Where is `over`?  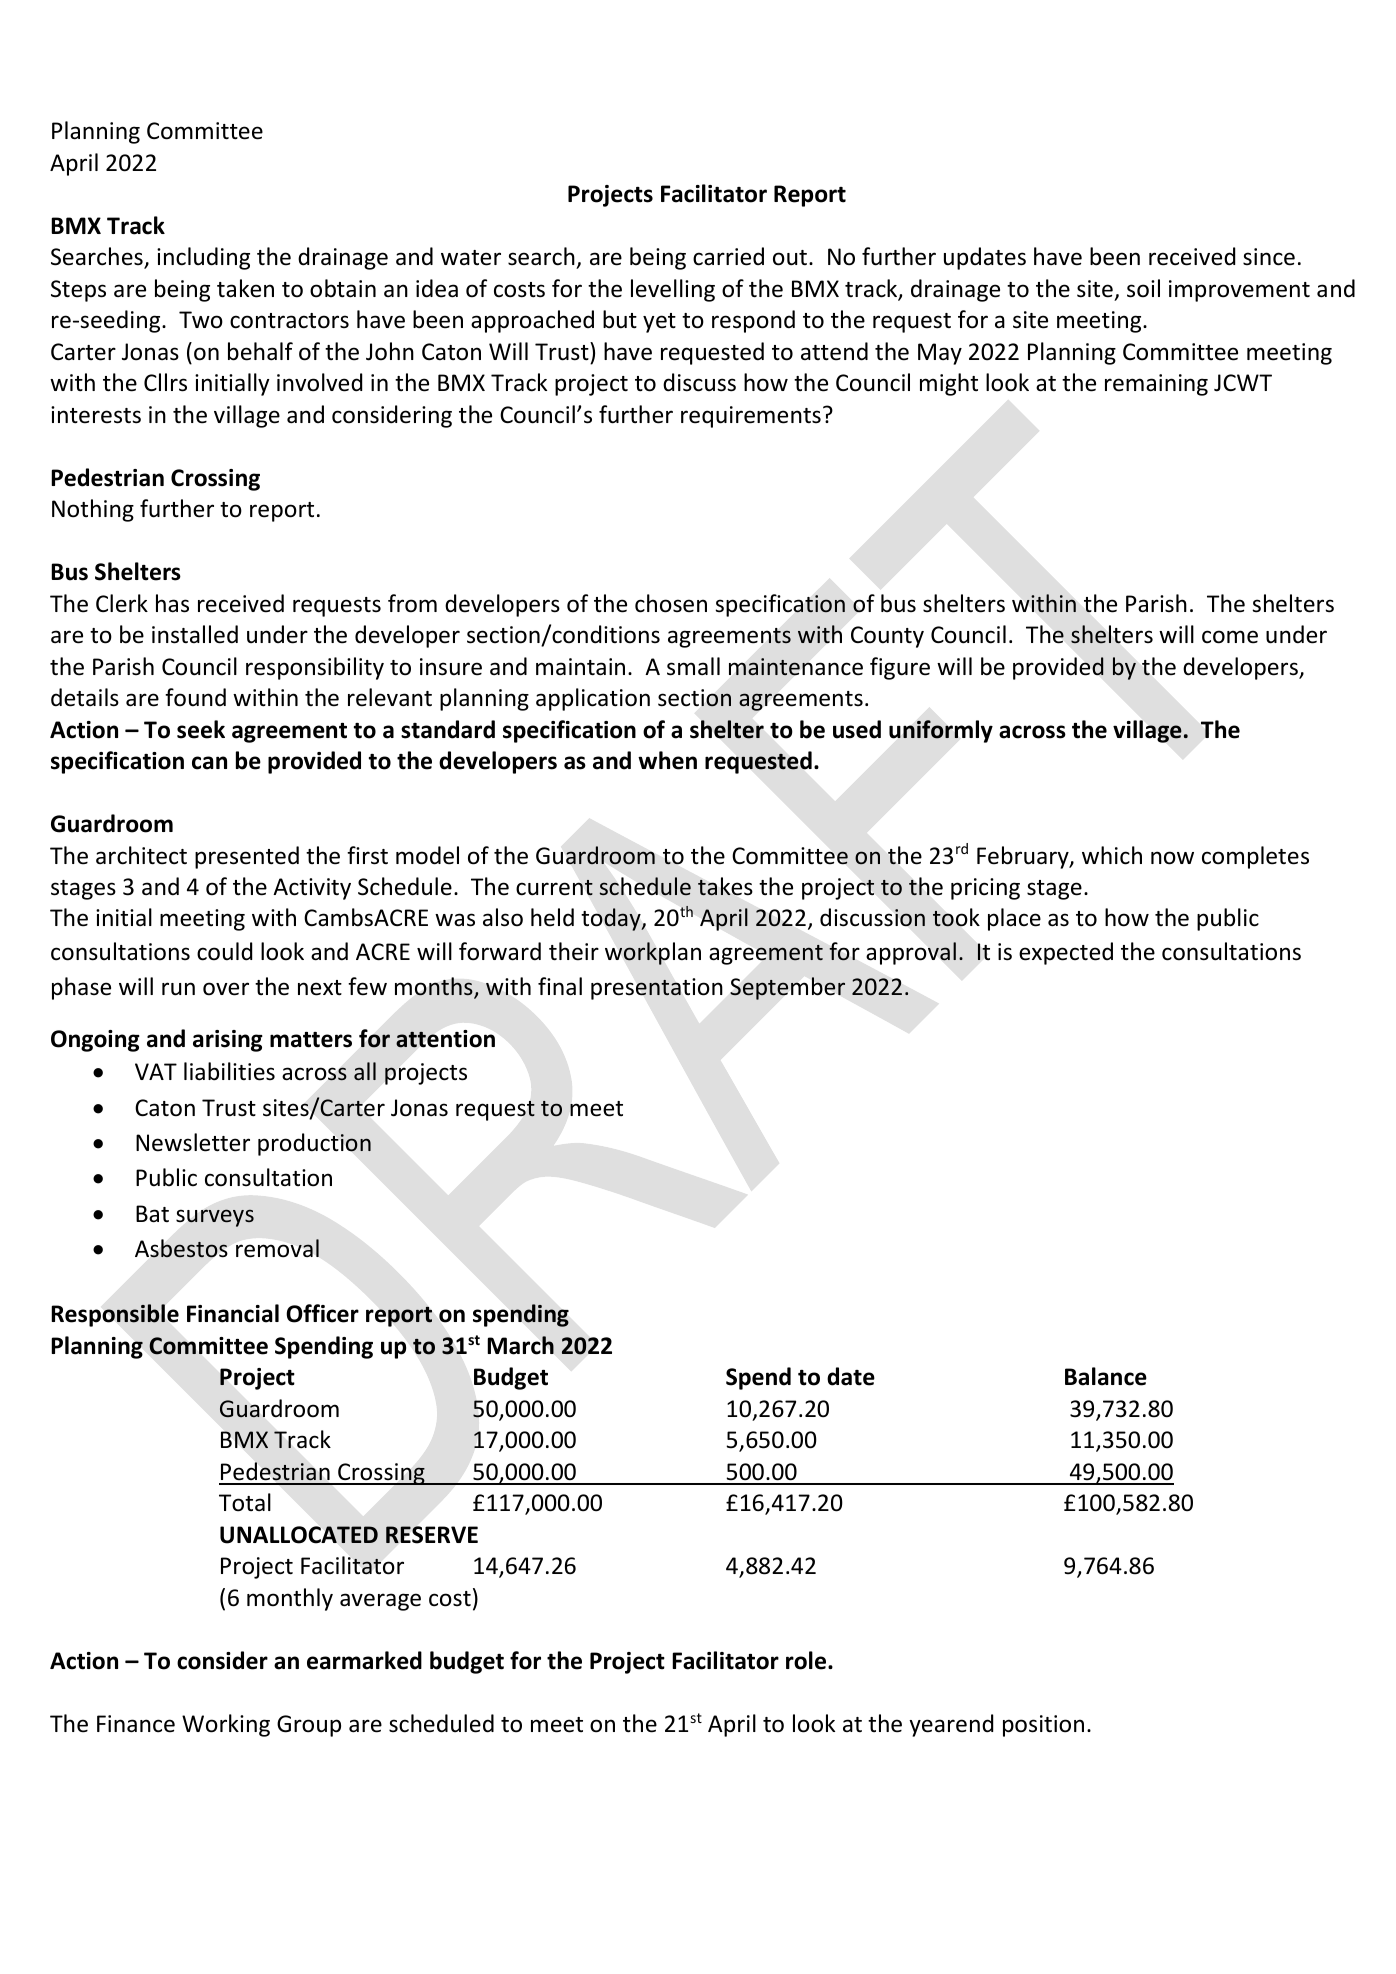 over is located at coordinates (226, 989).
